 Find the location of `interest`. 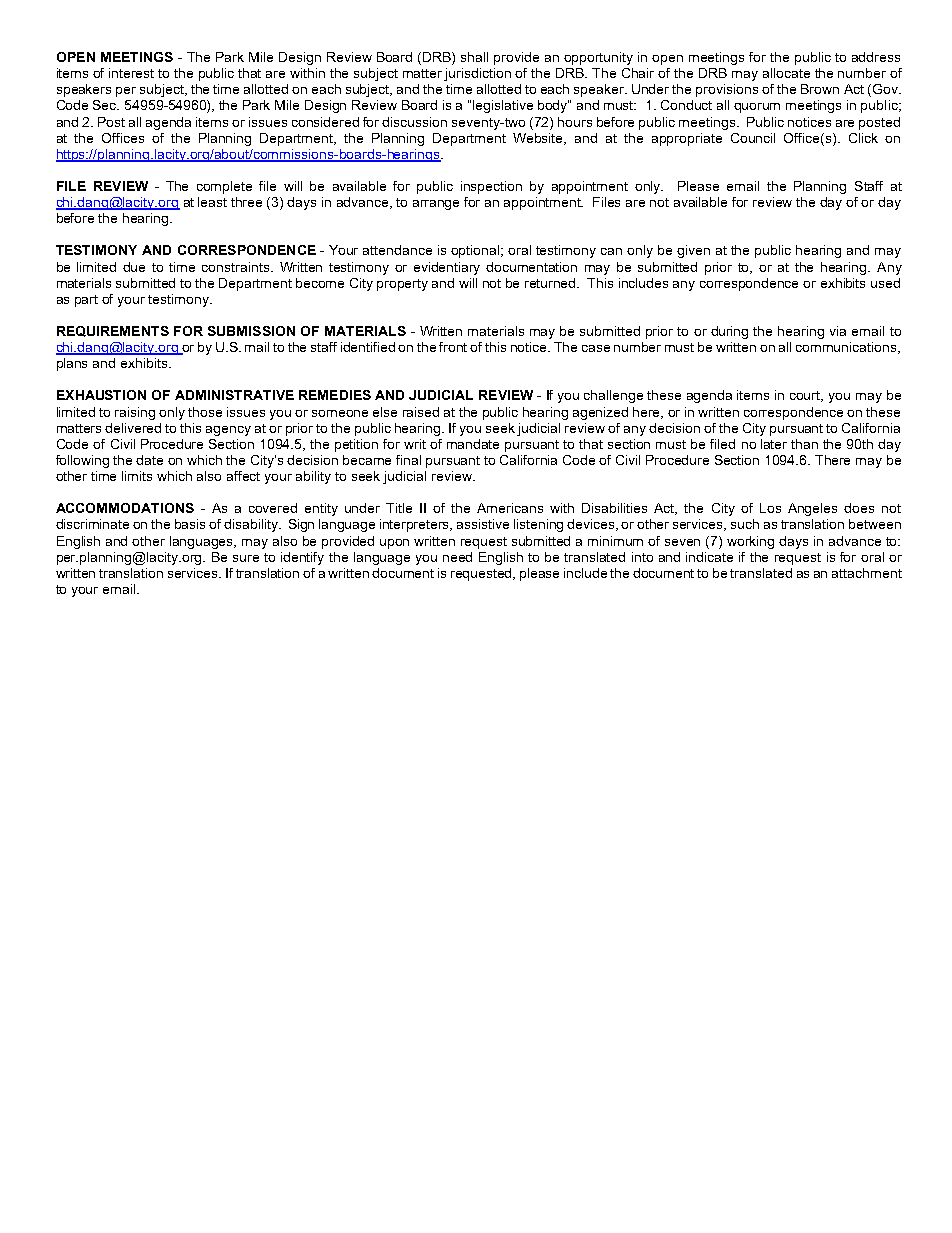

interest is located at coordinates (131, 73).
